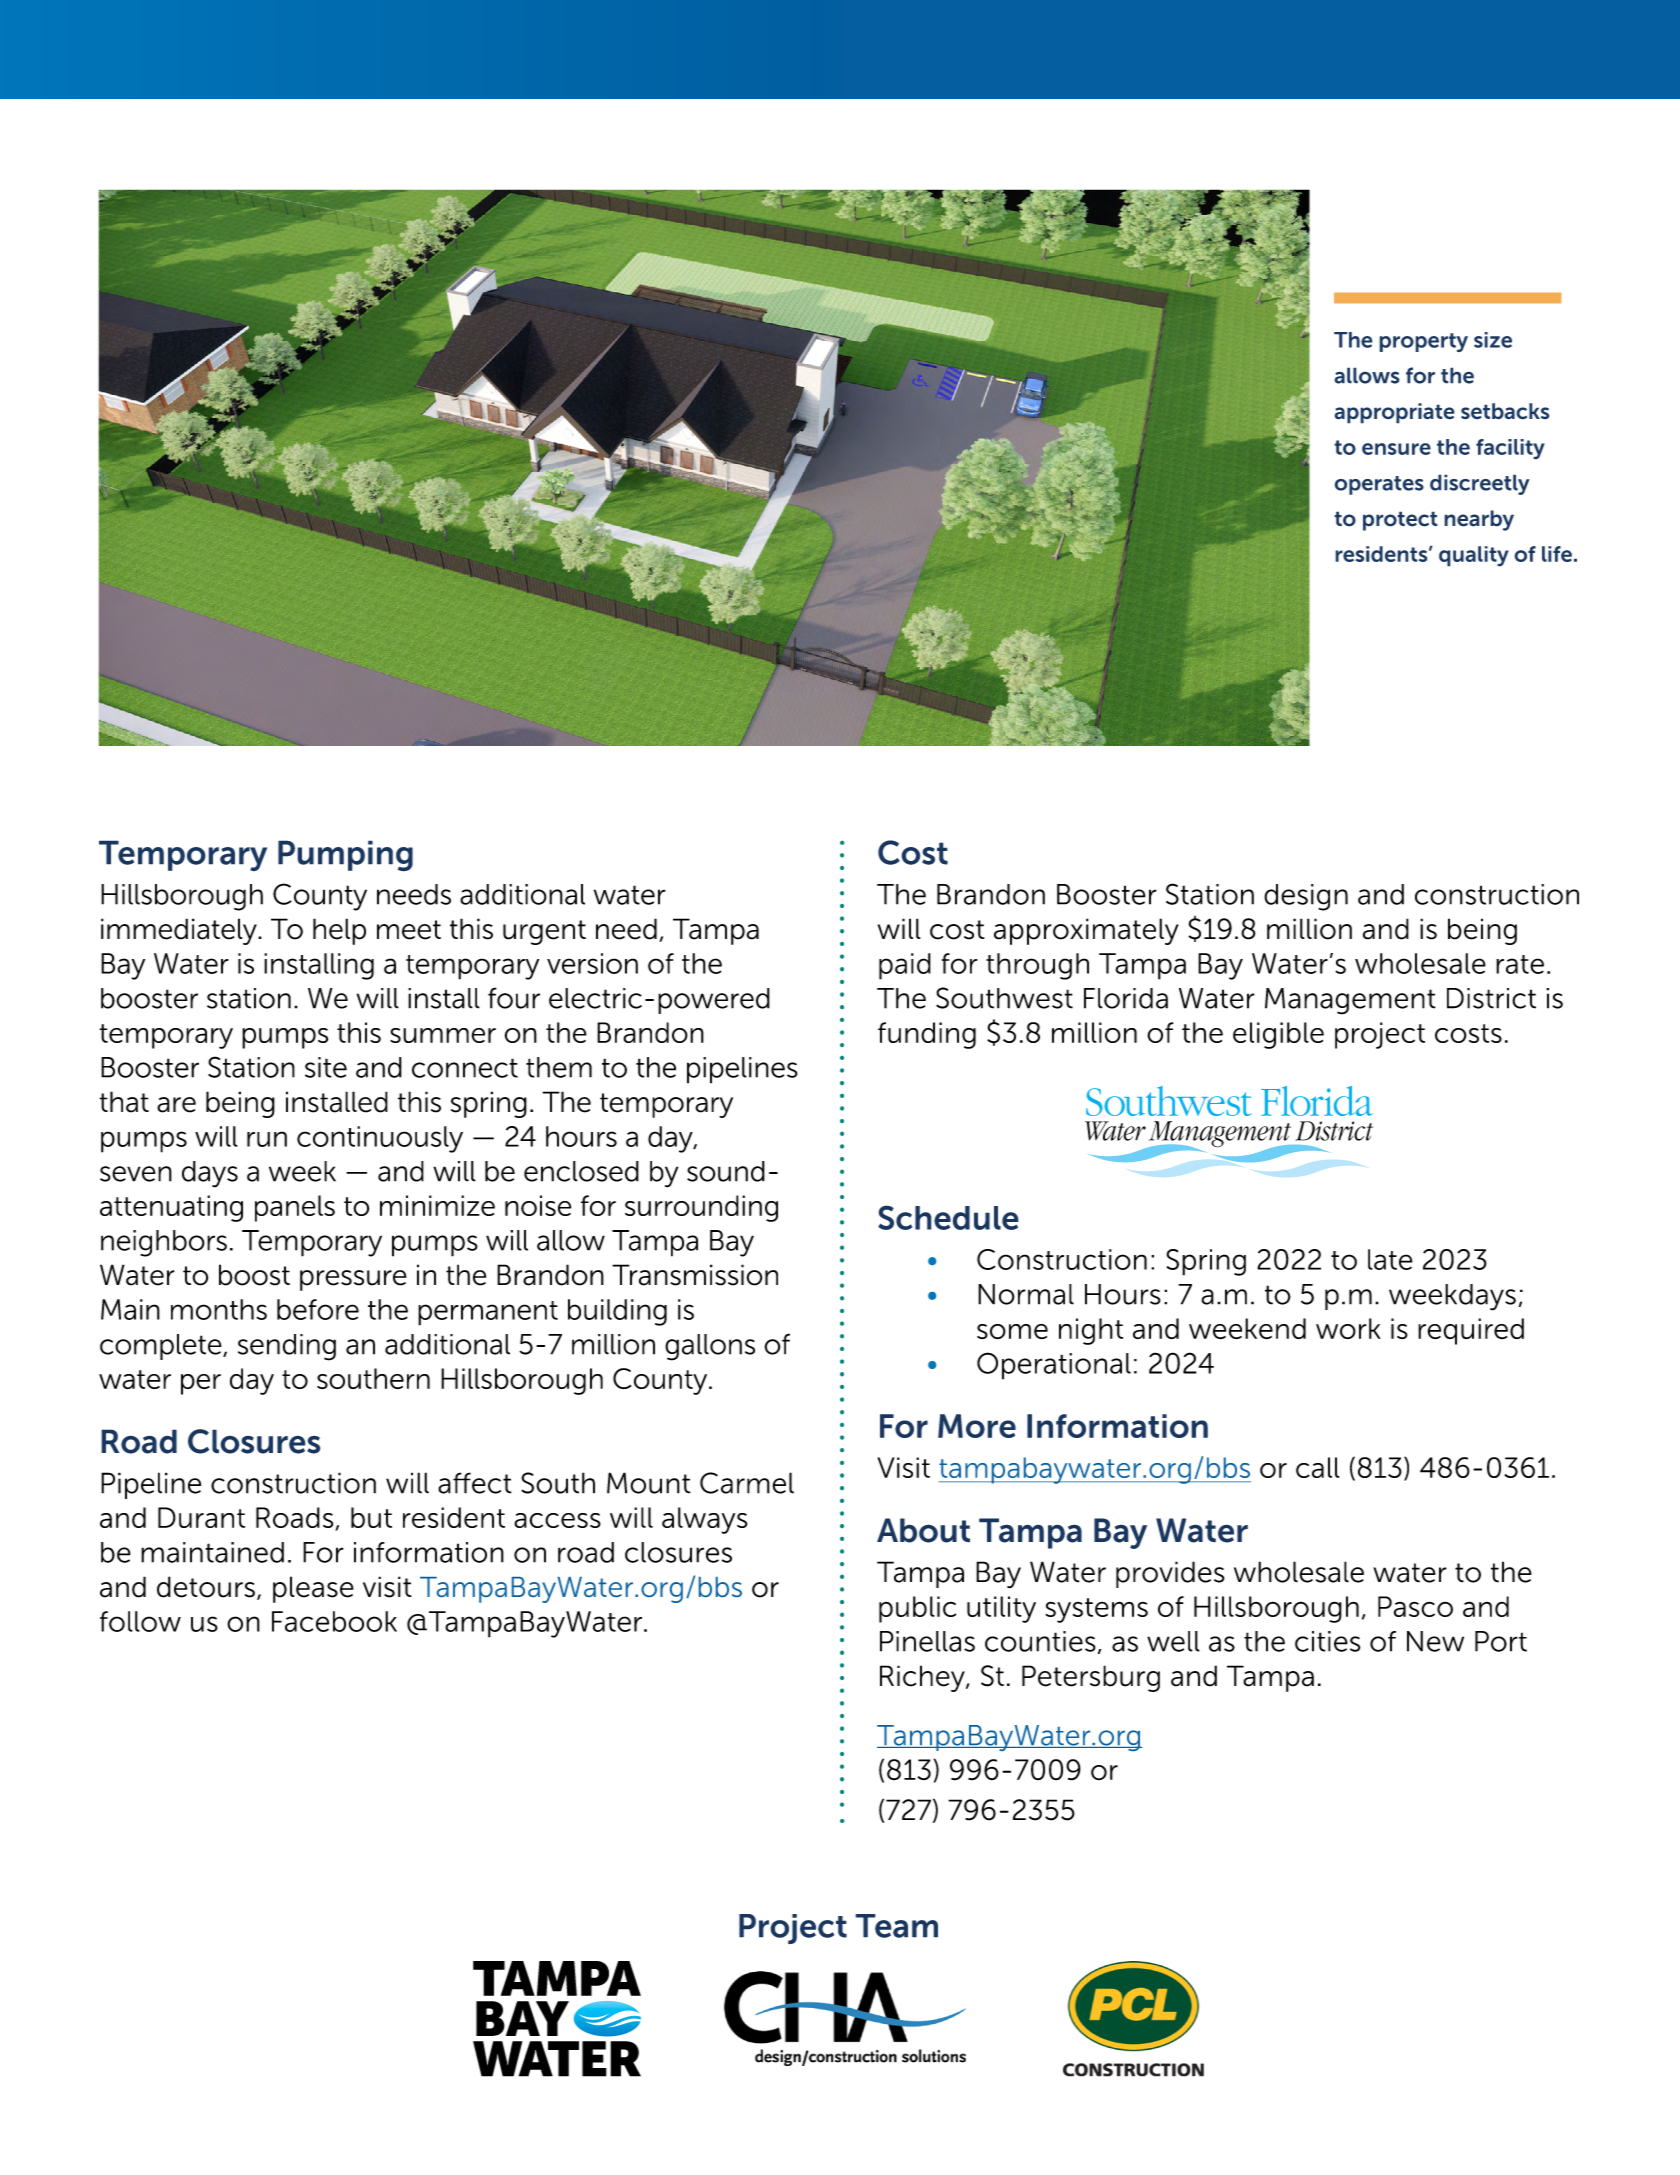 This screenshot has width=1680, height=2175. Describe the element at coordinates (710, 1347) in the screenshot. I see `gallons` at that location.
